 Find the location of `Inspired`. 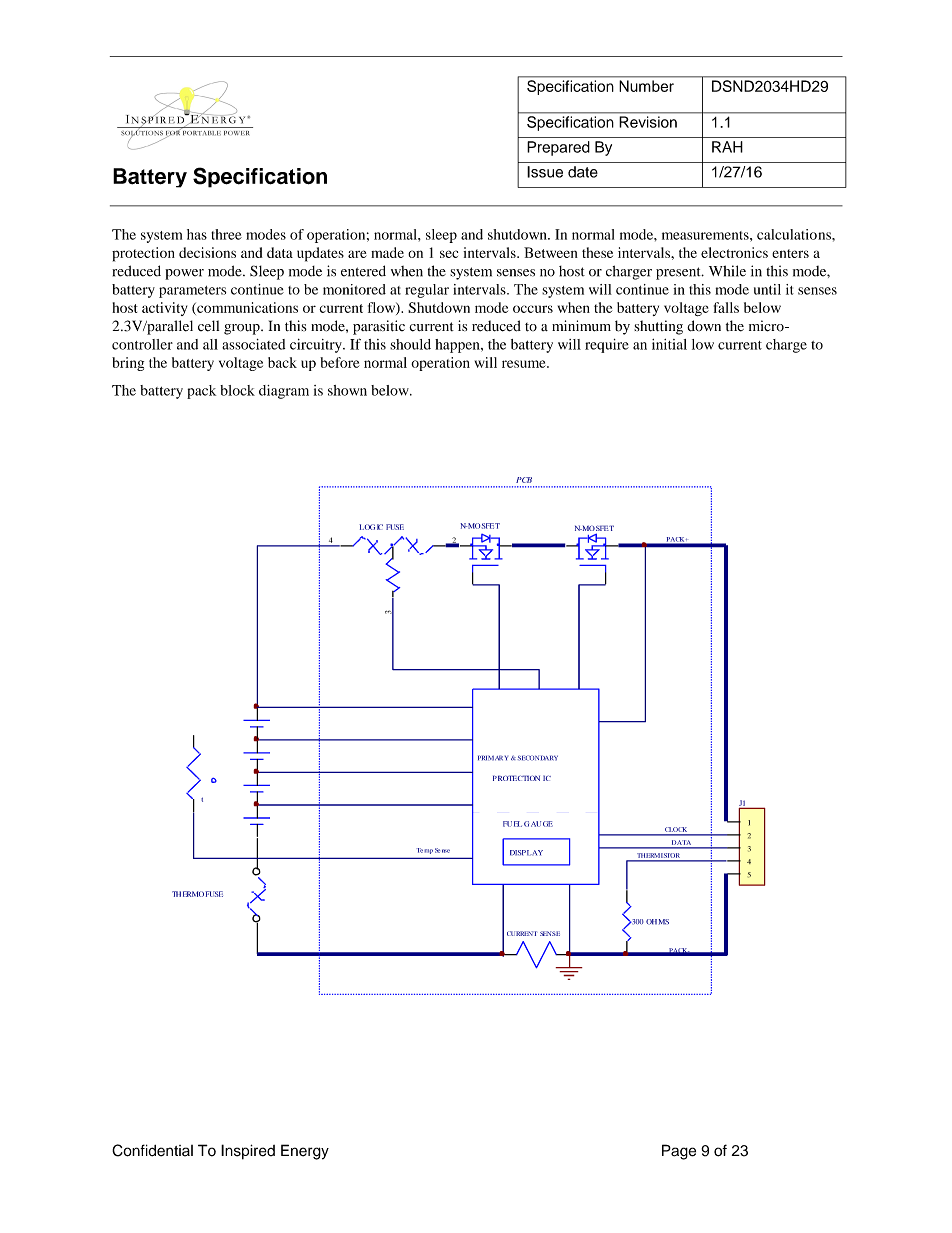

Inspired is located at coordinates (248, 1152).
